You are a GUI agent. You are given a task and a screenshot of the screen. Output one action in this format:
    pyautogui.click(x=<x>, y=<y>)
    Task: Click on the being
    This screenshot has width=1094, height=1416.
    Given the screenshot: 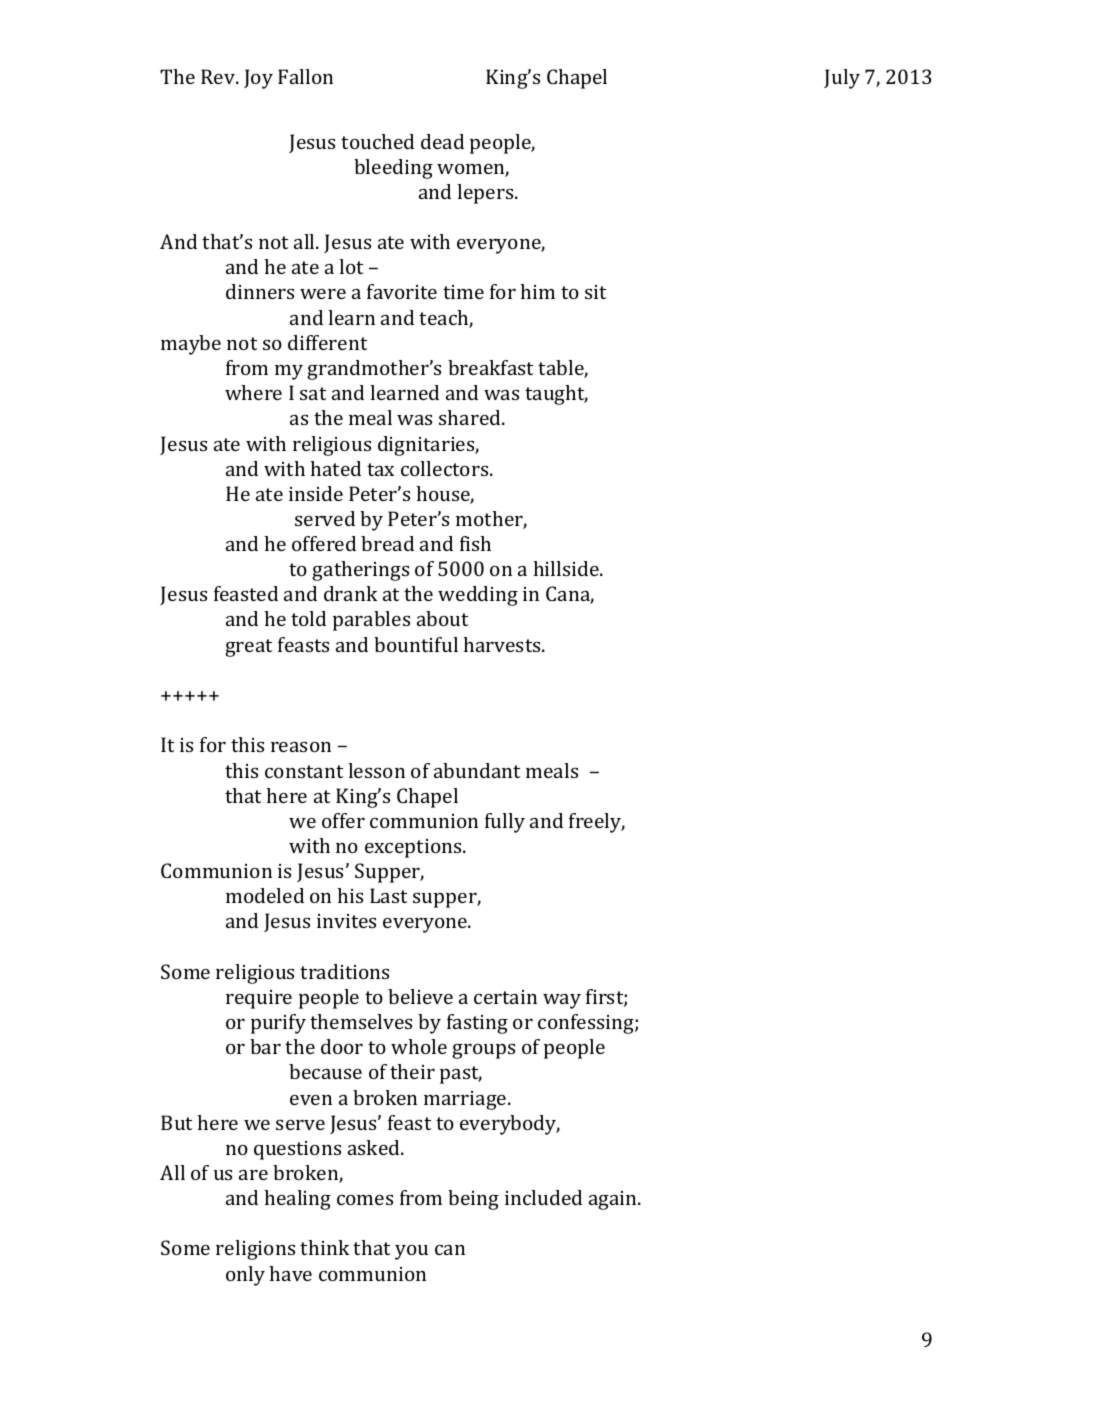 What is the action you would take?
    pyautogui.click(x=473, y=1200)
